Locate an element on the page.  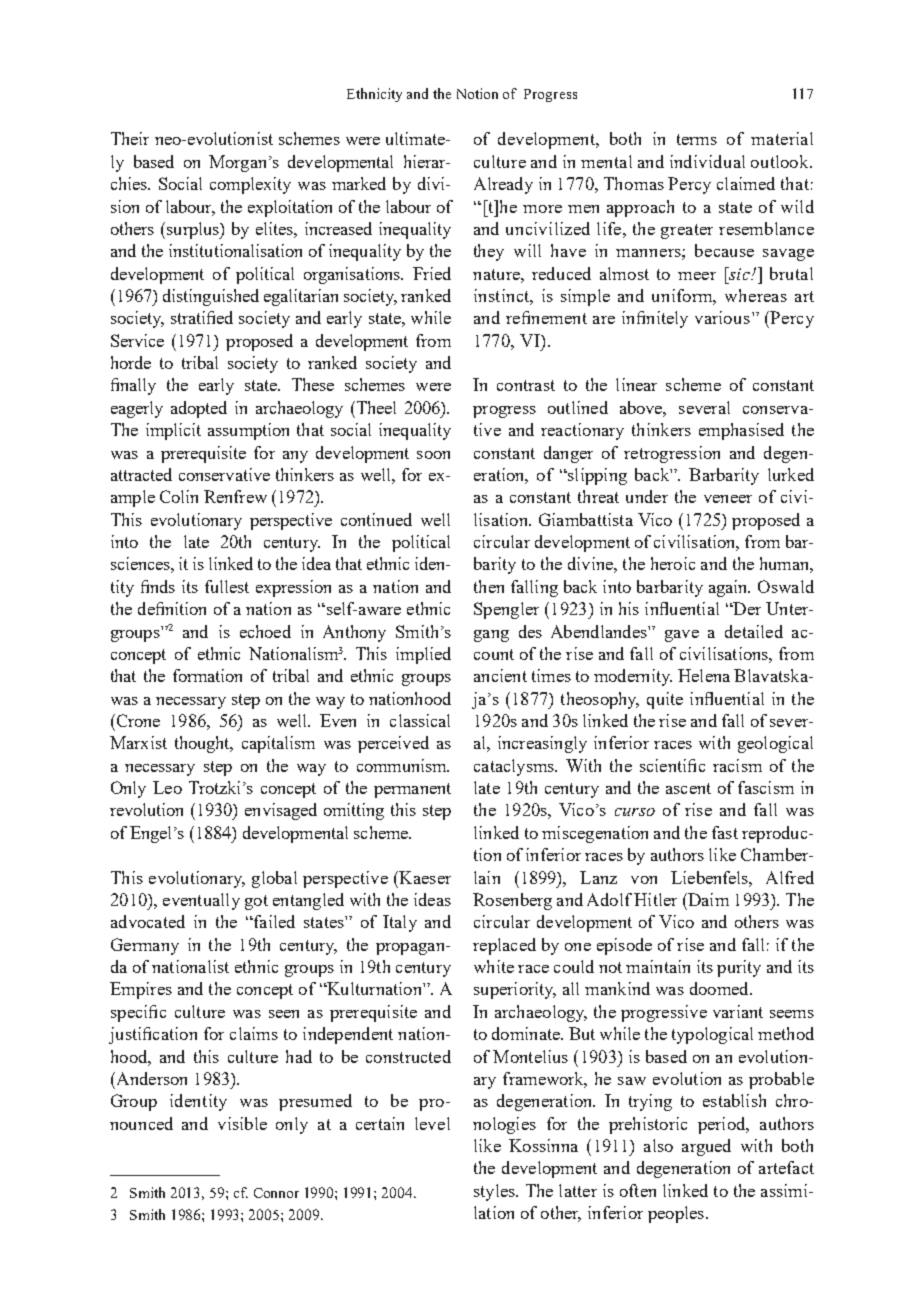
various is located at coordinates (724, 317).
